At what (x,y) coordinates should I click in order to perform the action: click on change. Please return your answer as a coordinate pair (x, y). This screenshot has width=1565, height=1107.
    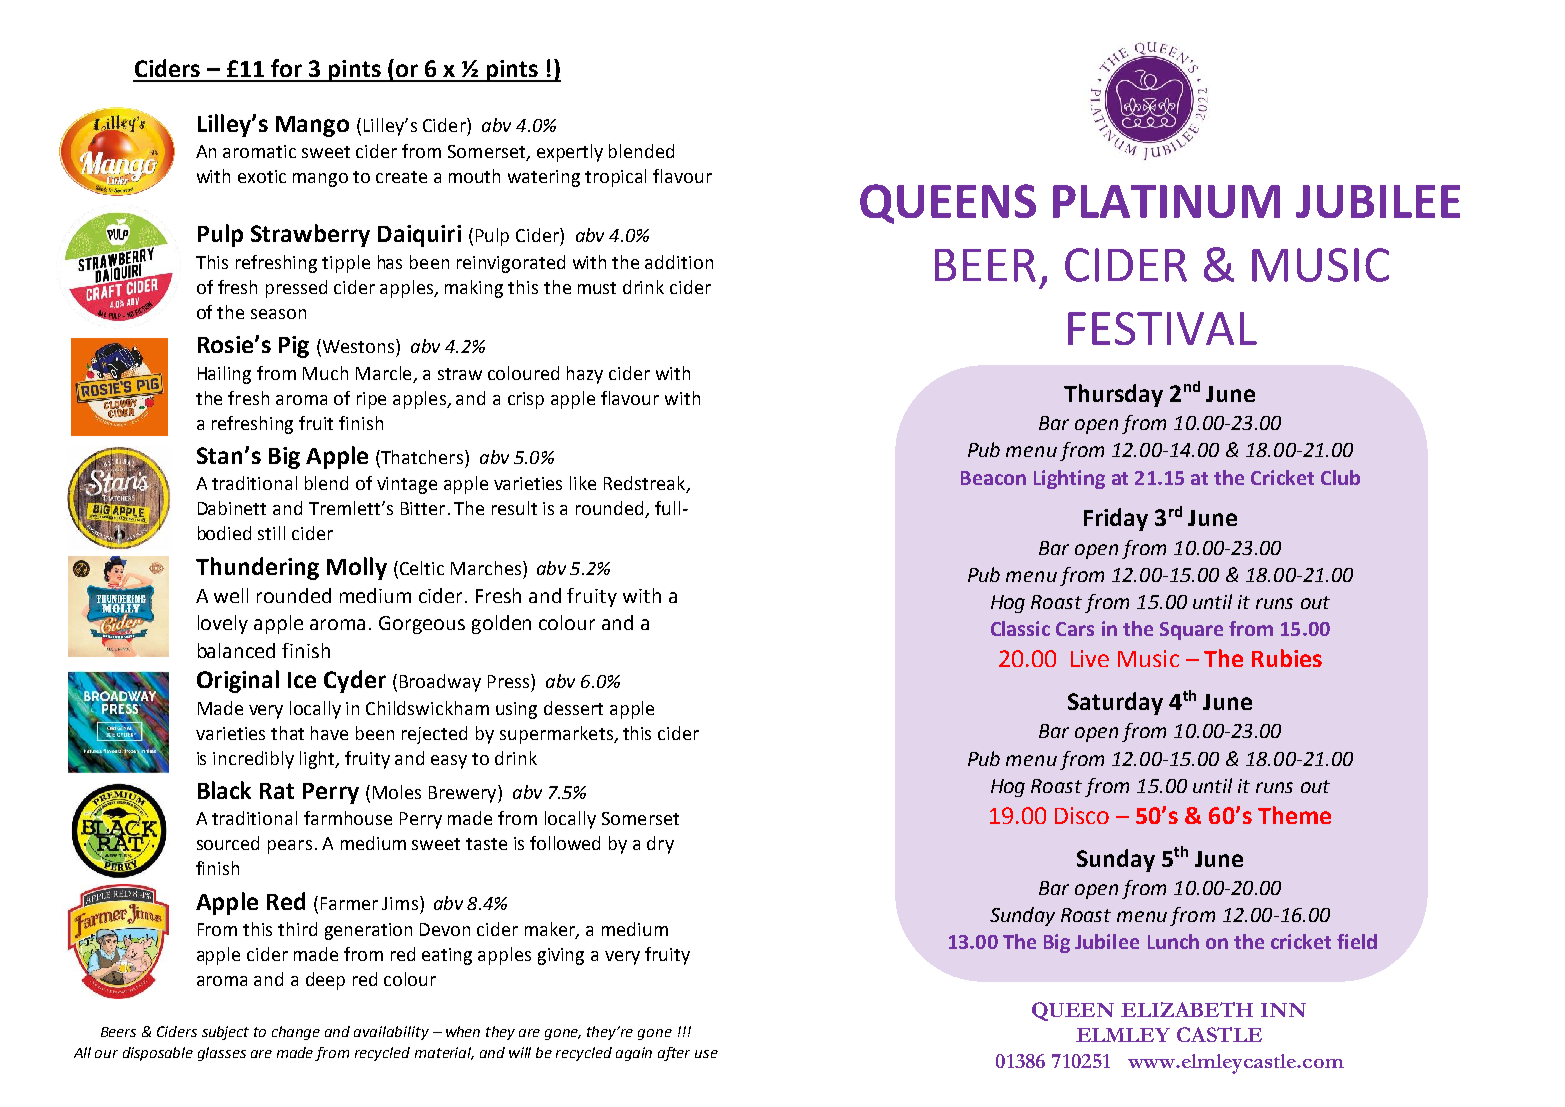
    Looking at the image, I should click on (296, 1033).
